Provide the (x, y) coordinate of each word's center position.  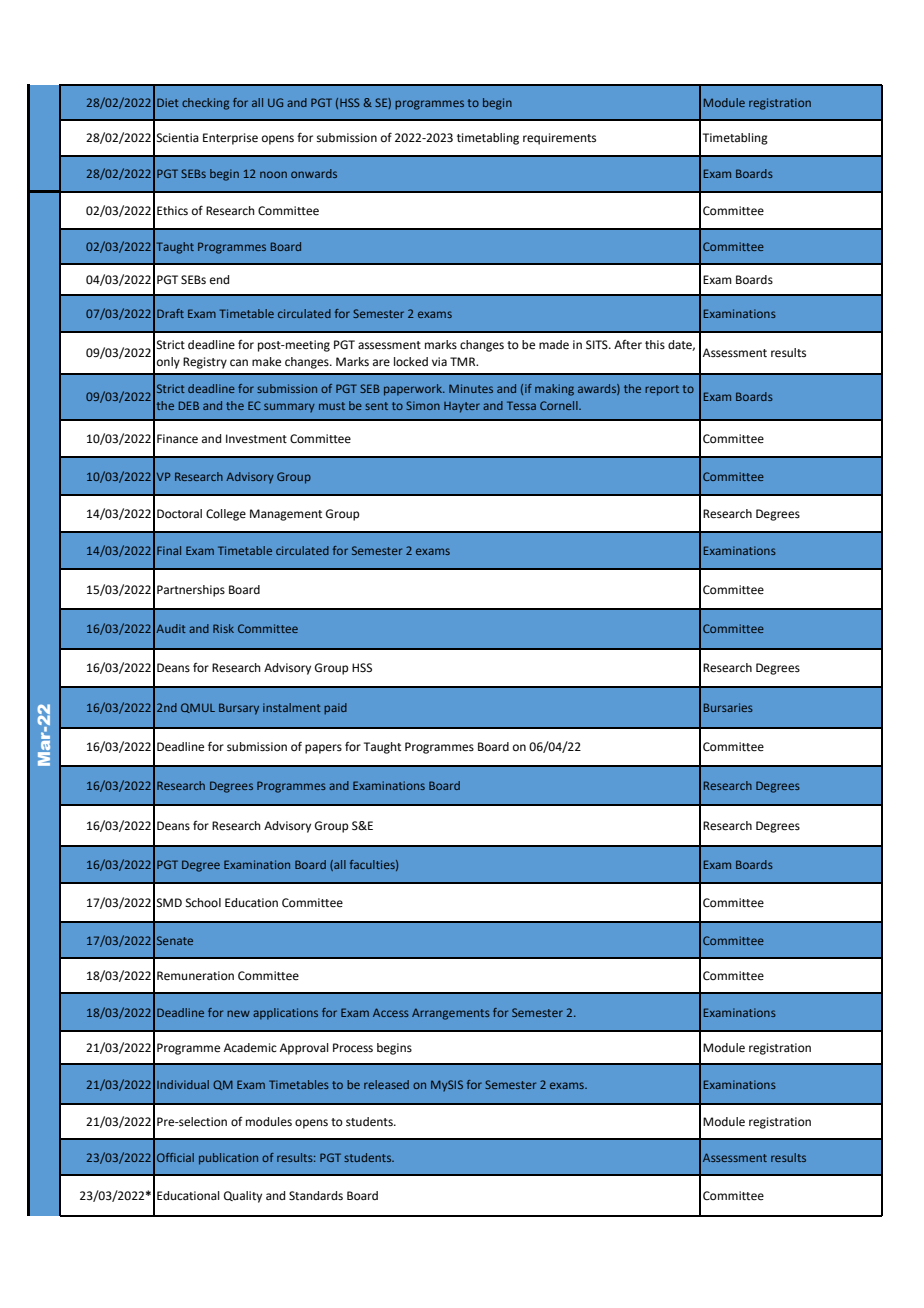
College (226, 515)
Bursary (239, 709)
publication (228, 1159)
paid (335, 709)
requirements (559, 139)
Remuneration (195, 976)
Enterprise (230, 139)
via (439, 361)
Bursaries (728, 707)
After (628, 345)
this (655, 344)
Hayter (462, 407)
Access (391, 1012)
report (662, 390)
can (239, 362)
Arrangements (451, 1014)
